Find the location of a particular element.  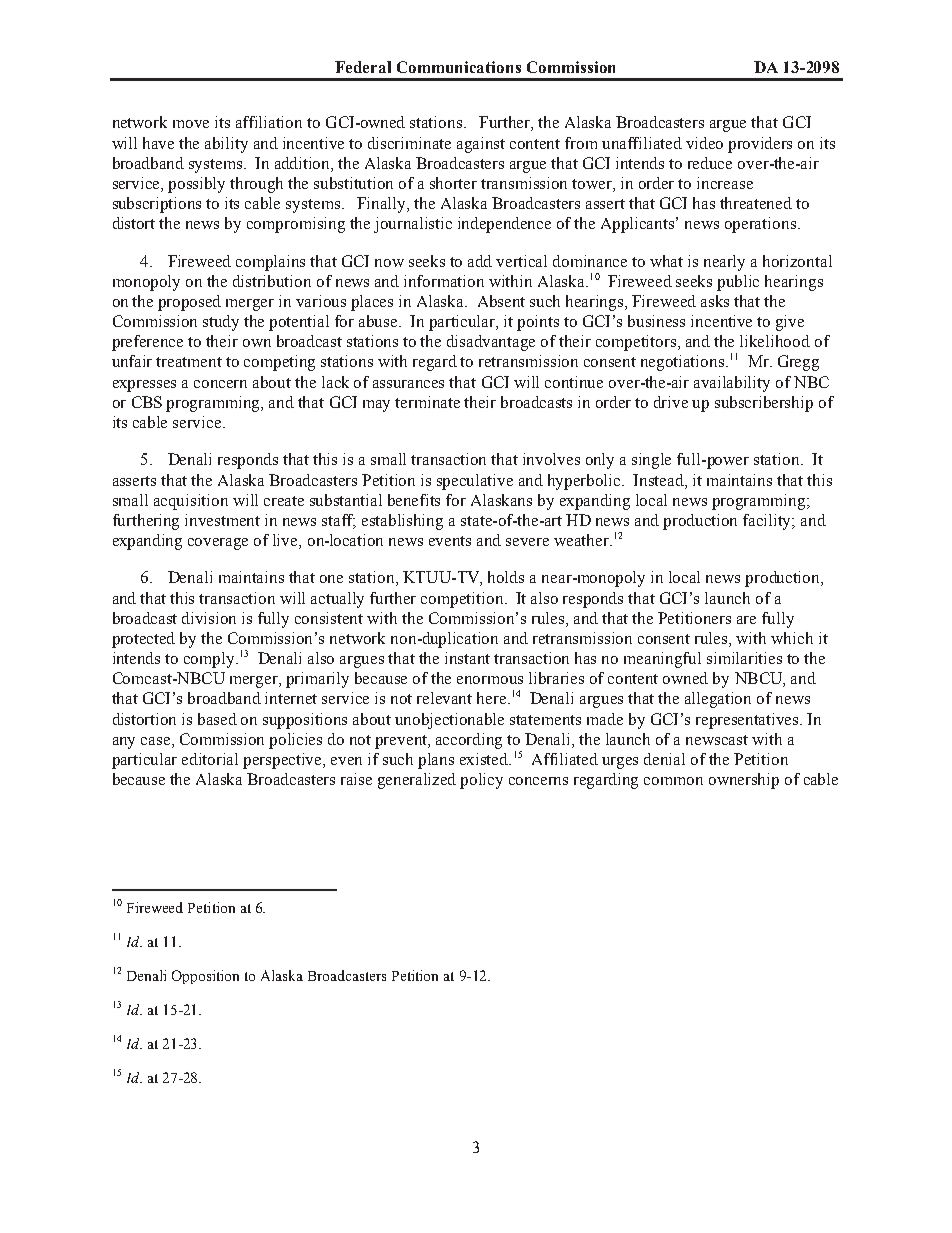

policy is located at coordinates (481, 781).
